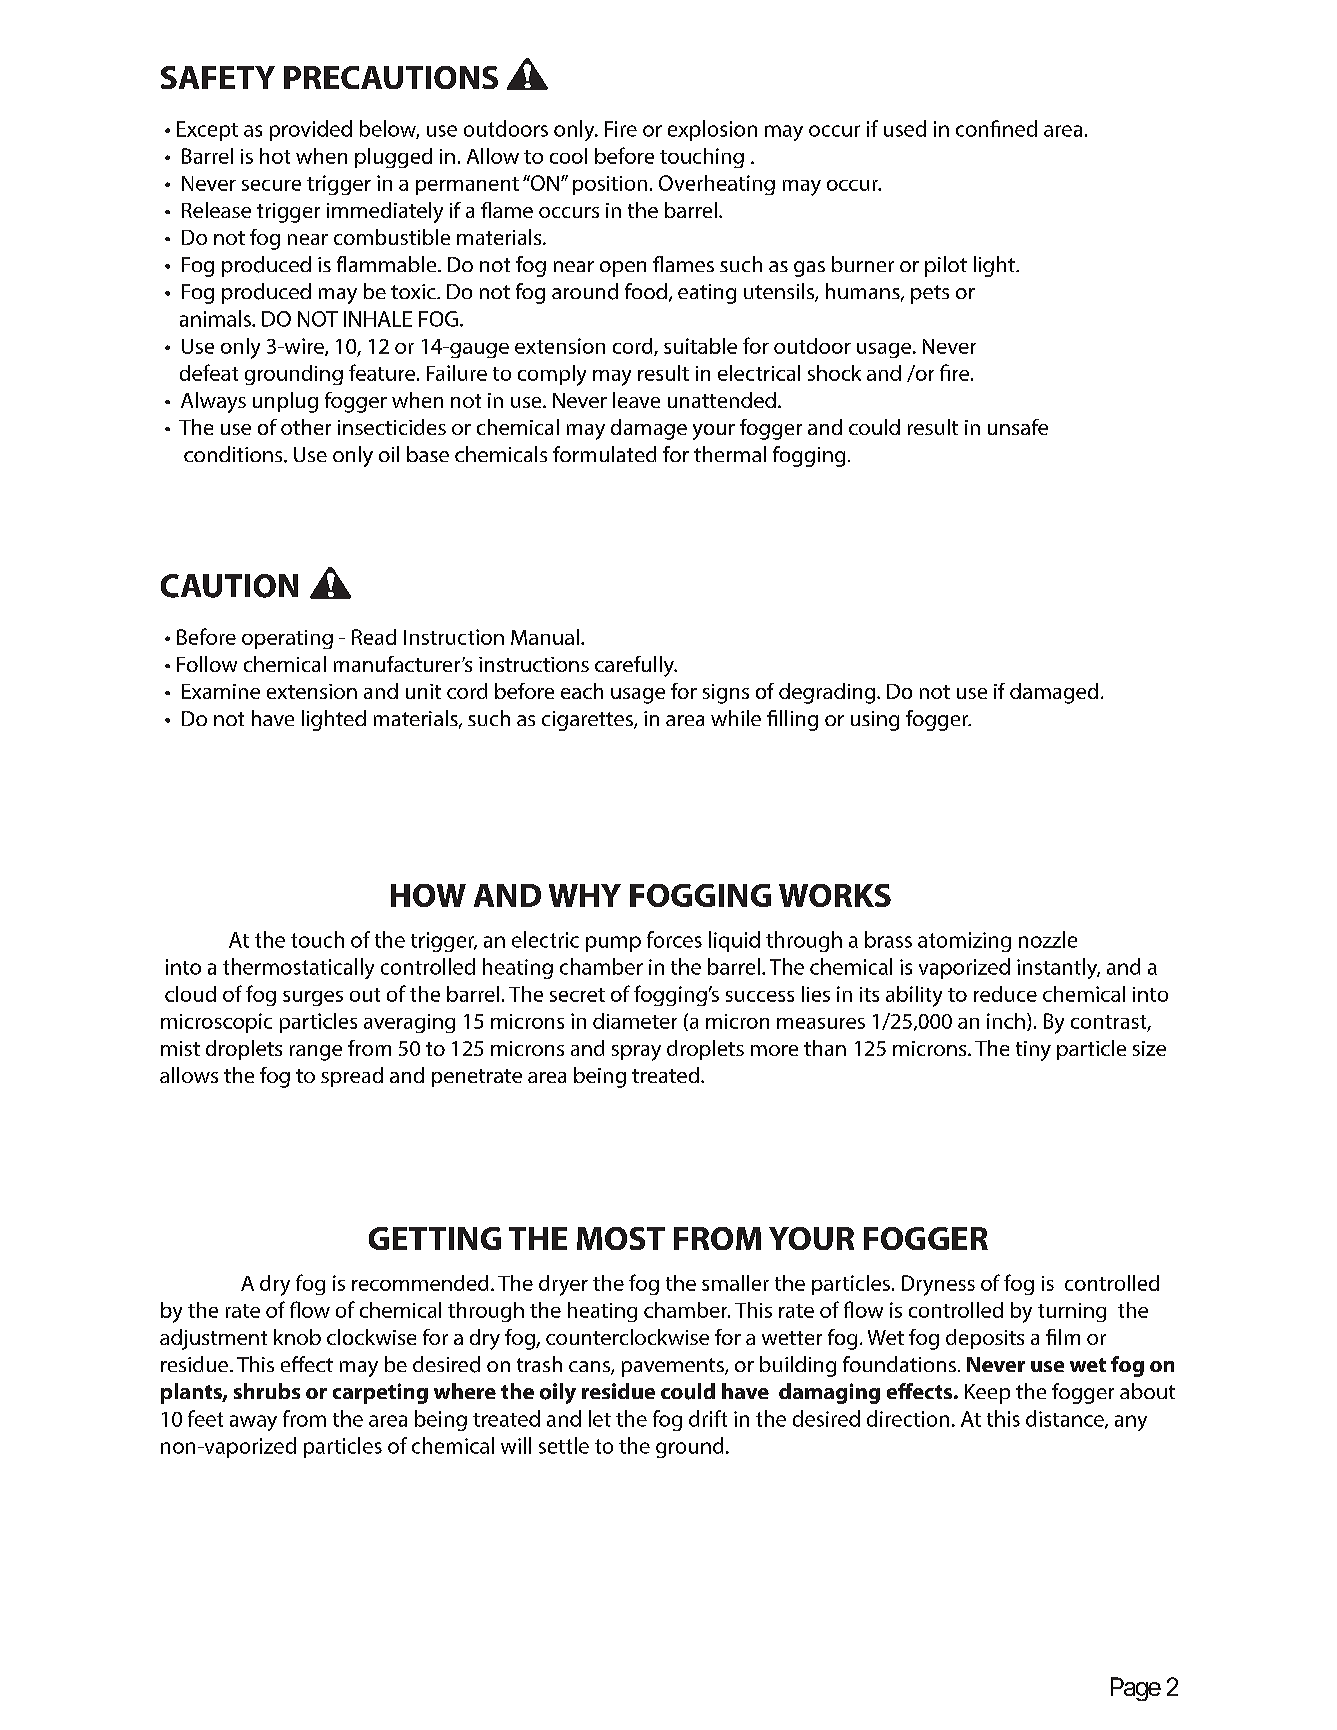  What do you see at coordinates (267, 1391) in the screenshot?
I see `shrubs` at bounding box center [267, 1391].
